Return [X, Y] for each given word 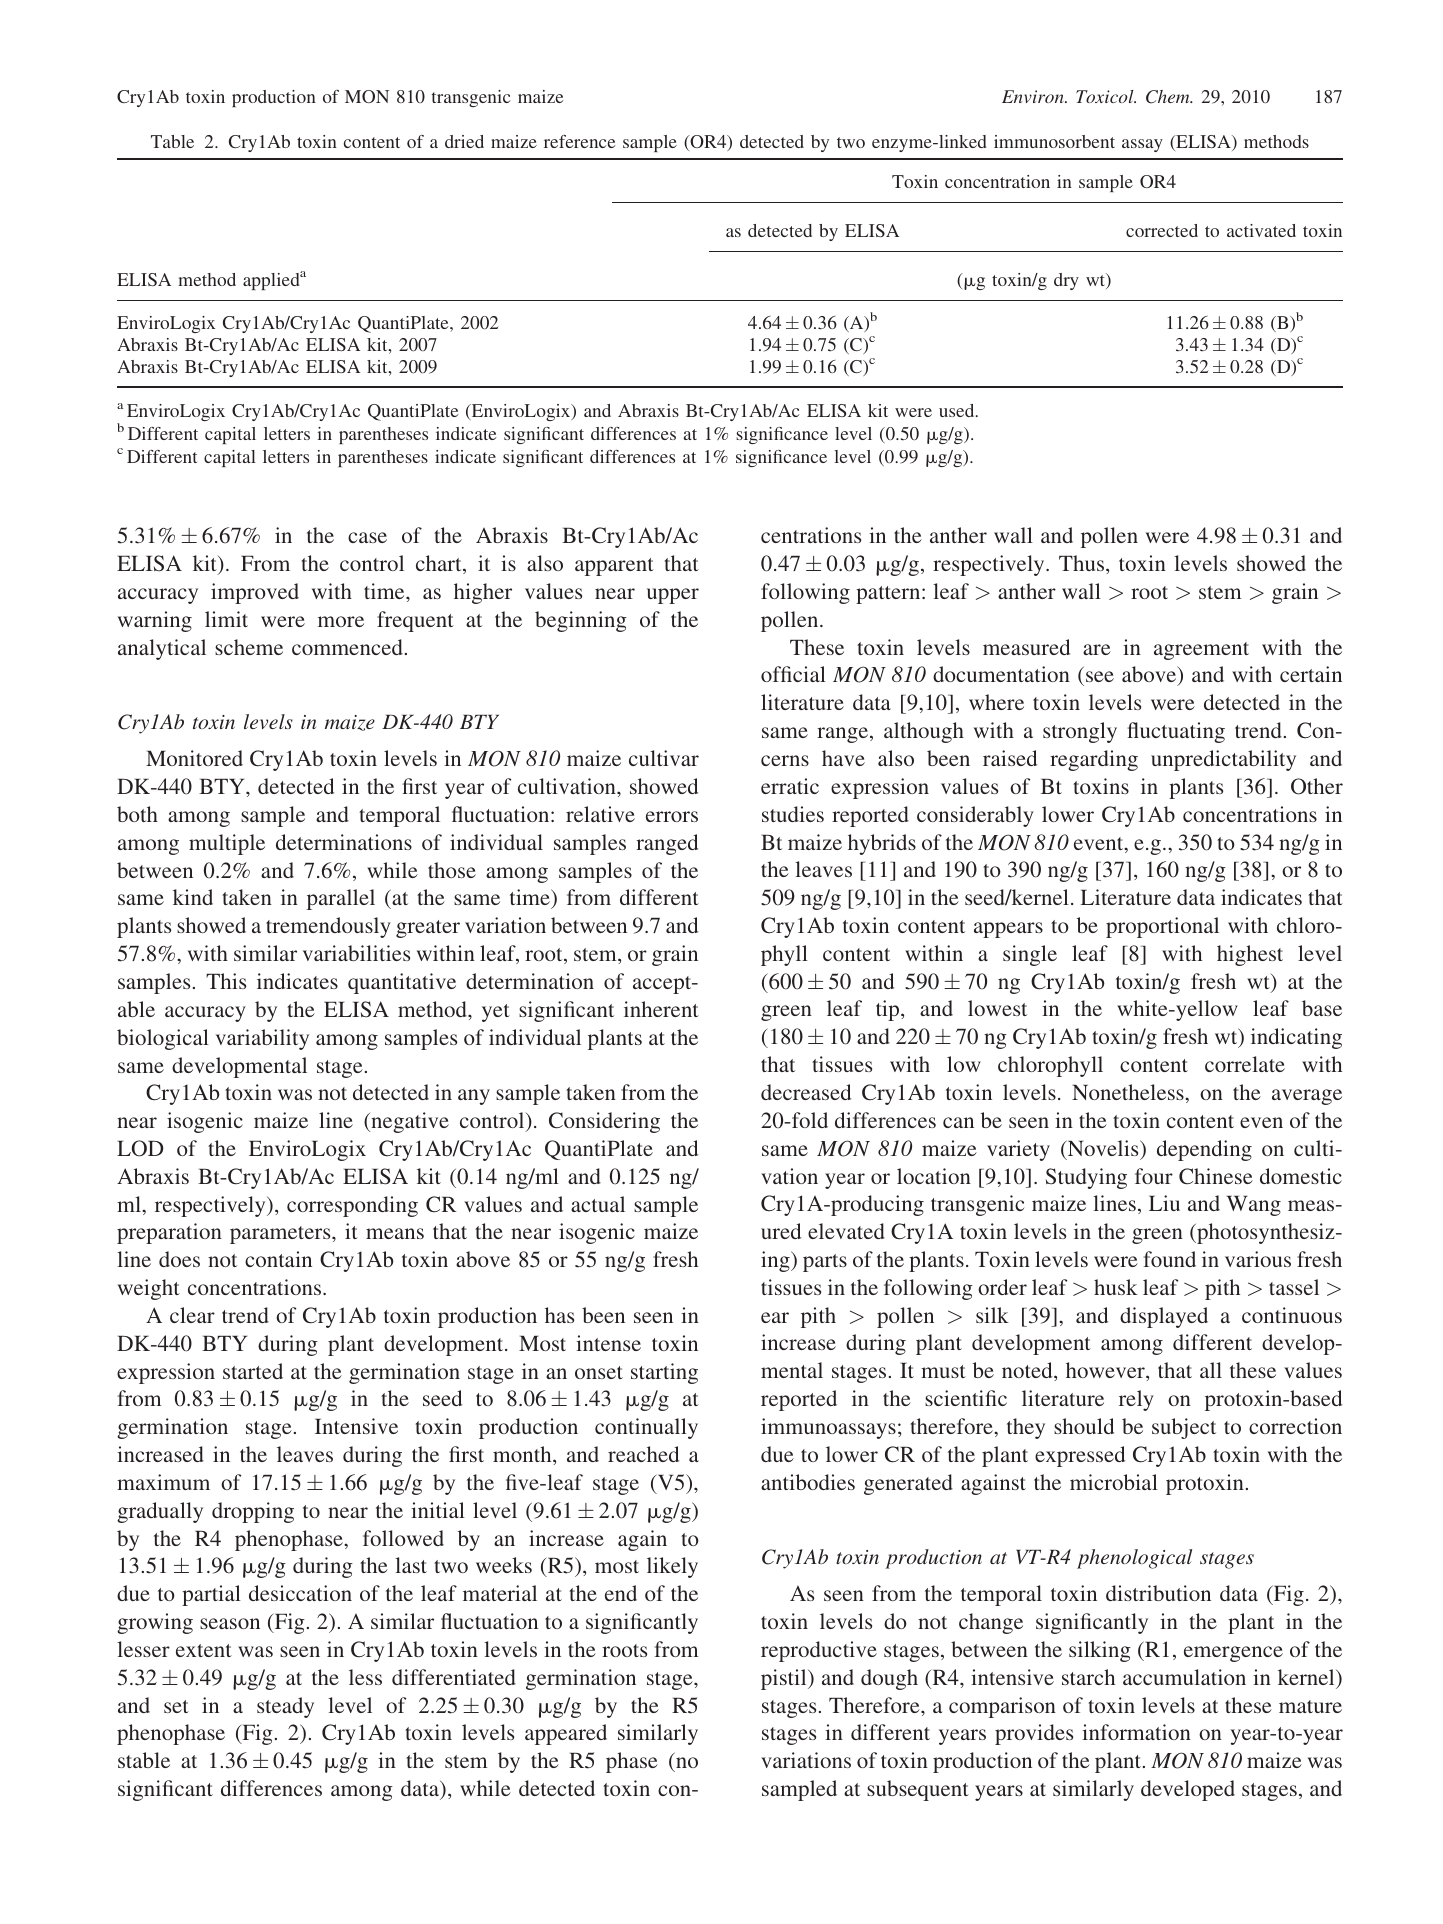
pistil [785, 1679]
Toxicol [1106, 96]
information [1136, 1732]
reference [579, 141]
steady [285, 1707]
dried [464, 141]
